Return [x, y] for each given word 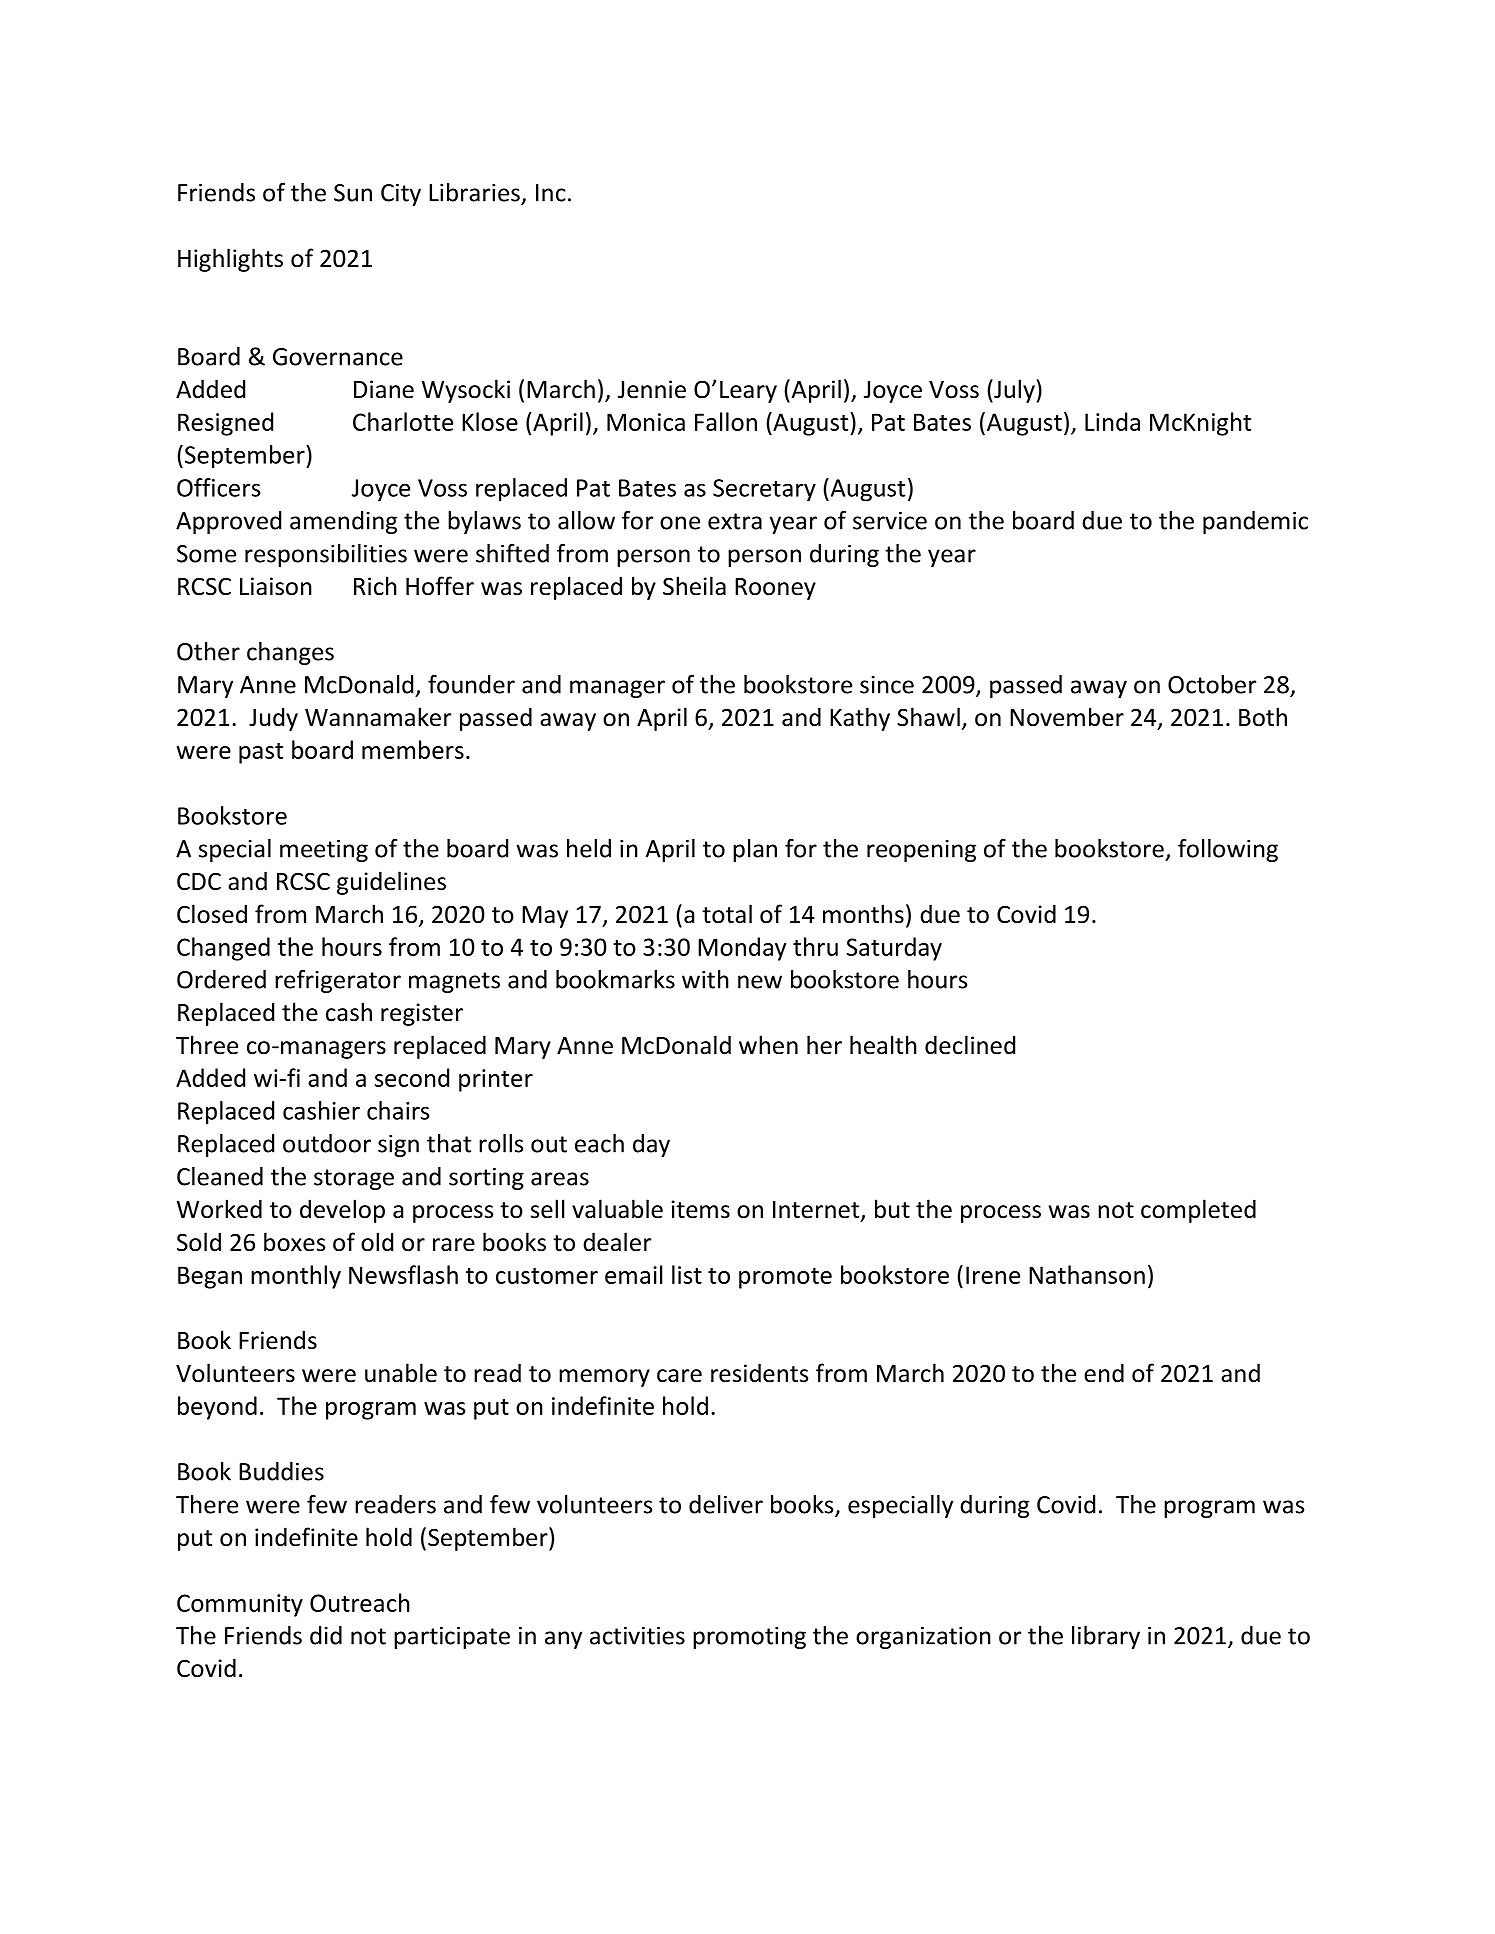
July [1013, 391]
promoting [749, 1638]
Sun [353, 193]
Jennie [652, 389]
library [1106, 1637]
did [326, 1635]
